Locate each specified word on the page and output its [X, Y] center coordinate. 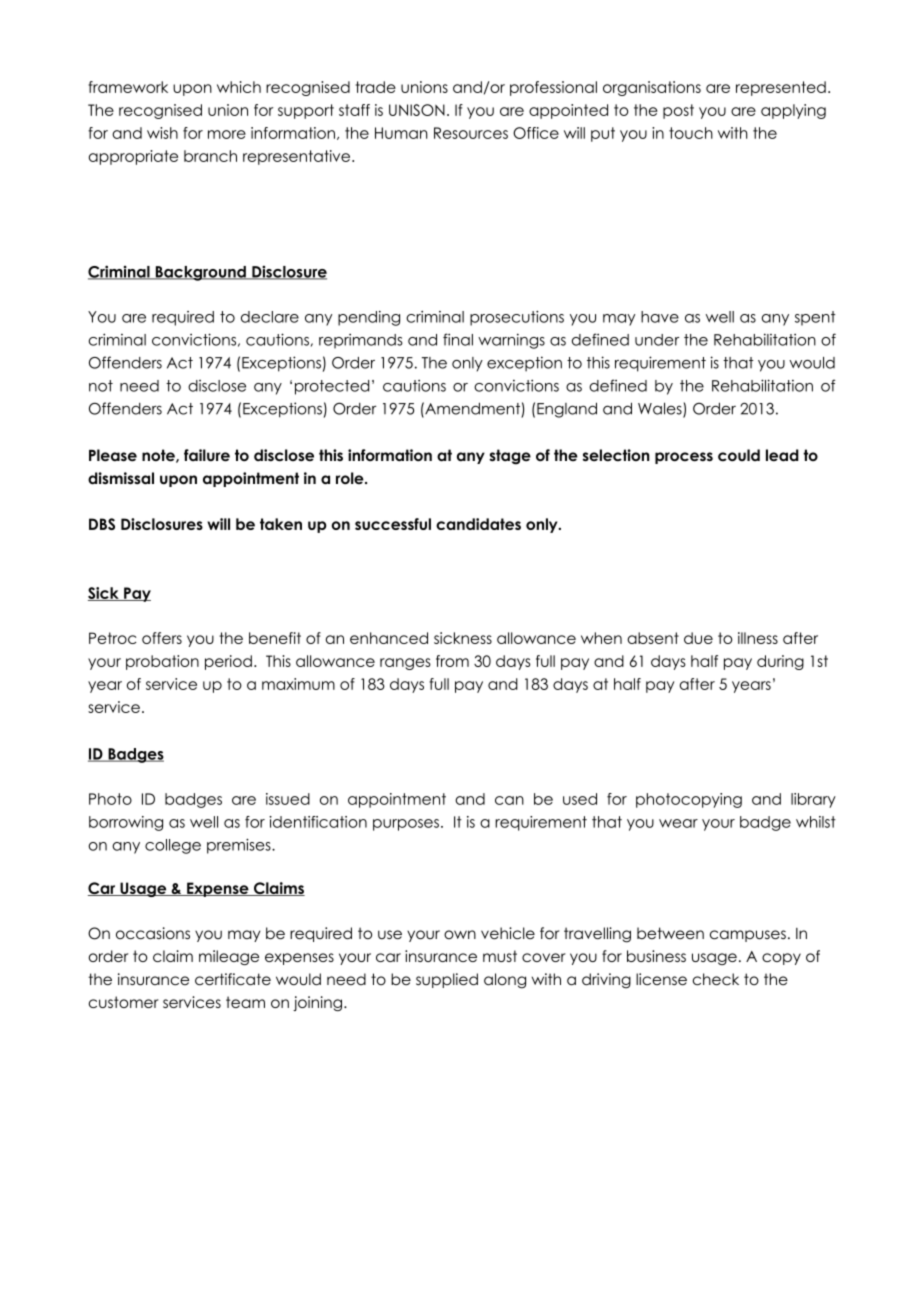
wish [162, 133]
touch [691, 133]
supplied [447, 980]
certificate [233, 979]
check [716, 979]
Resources [471, 133]
